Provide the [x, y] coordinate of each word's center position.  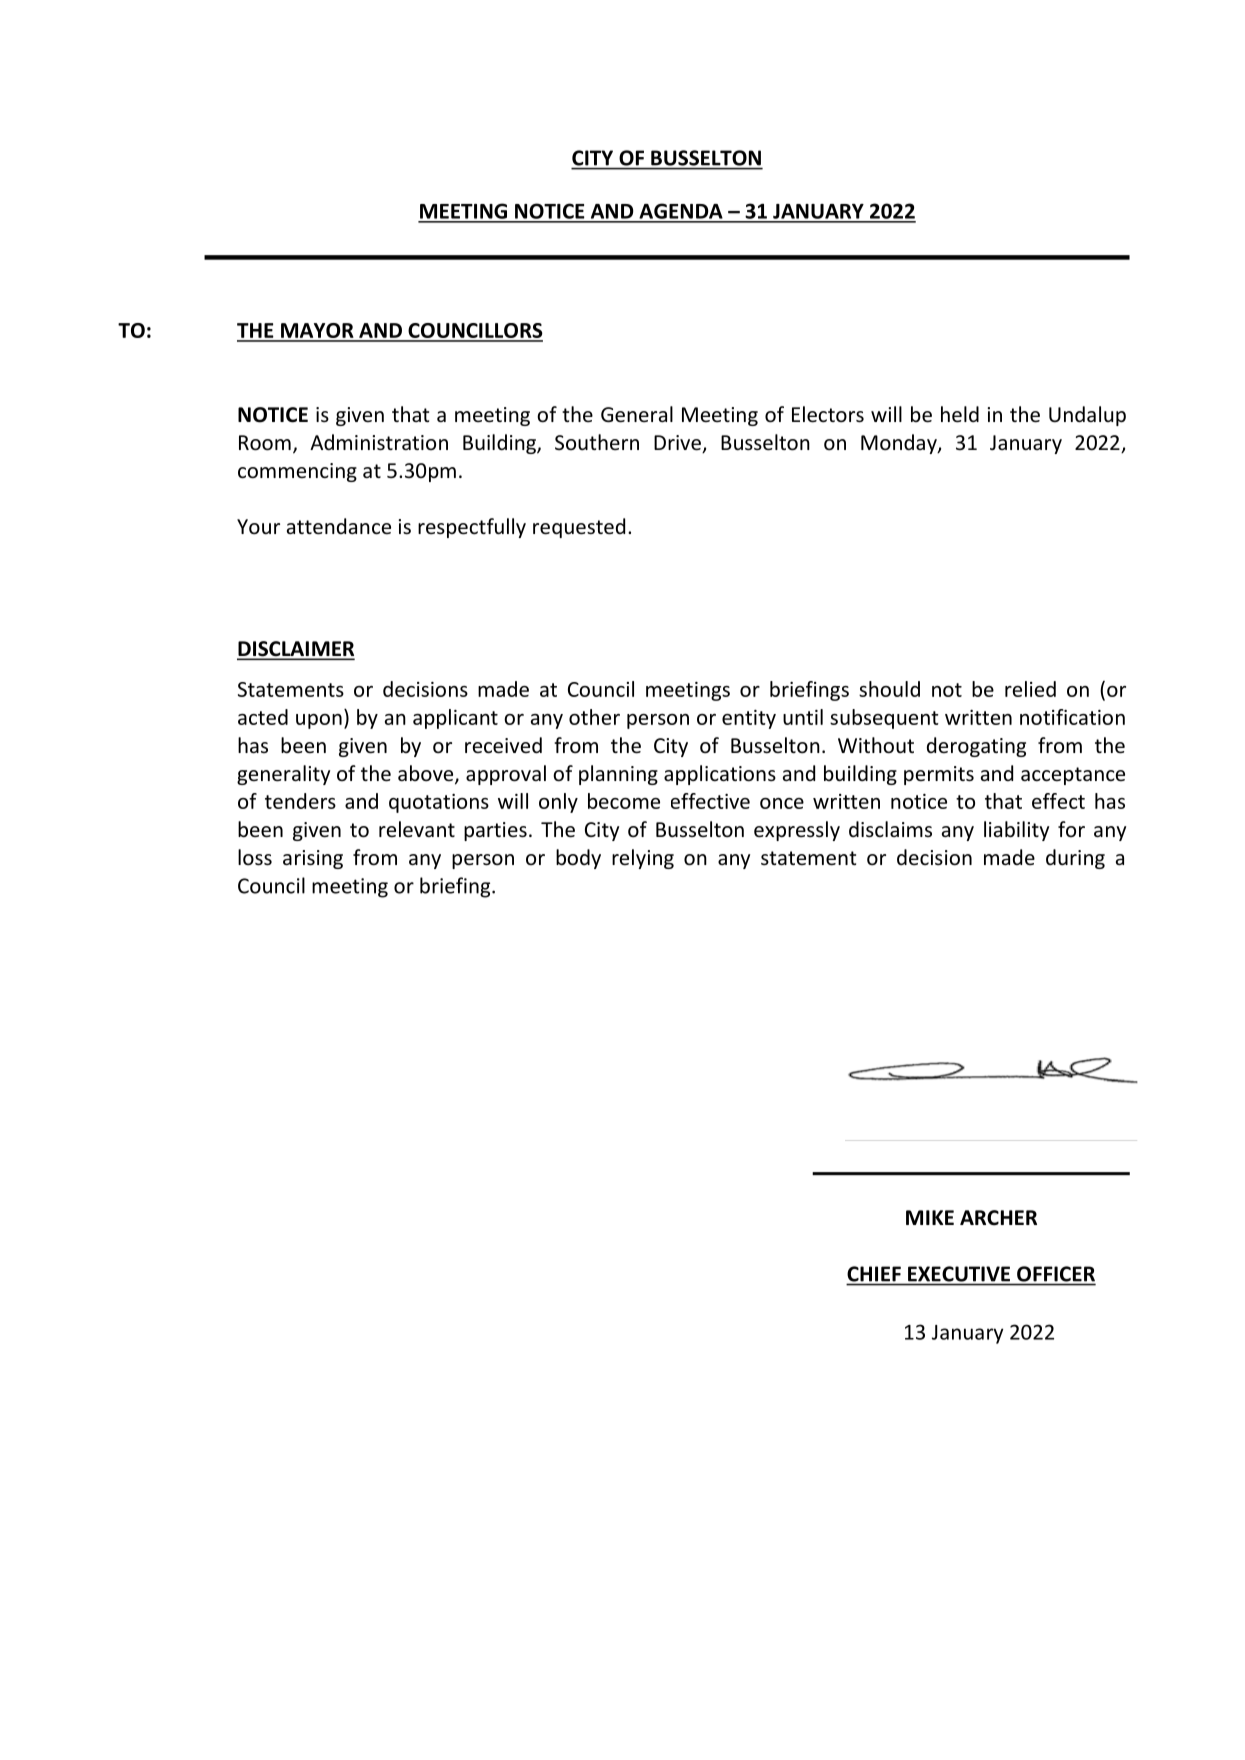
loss [255, 857]
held [960, 414]
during [1075, 859]
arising [313, 859]
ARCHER [998, 1218]
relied [1030, 689]
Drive [678, 444]
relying [643, 859]
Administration [379, 442]
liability [1016, 831]
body [578, 859]
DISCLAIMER [296, 650]
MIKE [930, 1217]
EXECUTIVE [959, 1274]
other [594, 717]
